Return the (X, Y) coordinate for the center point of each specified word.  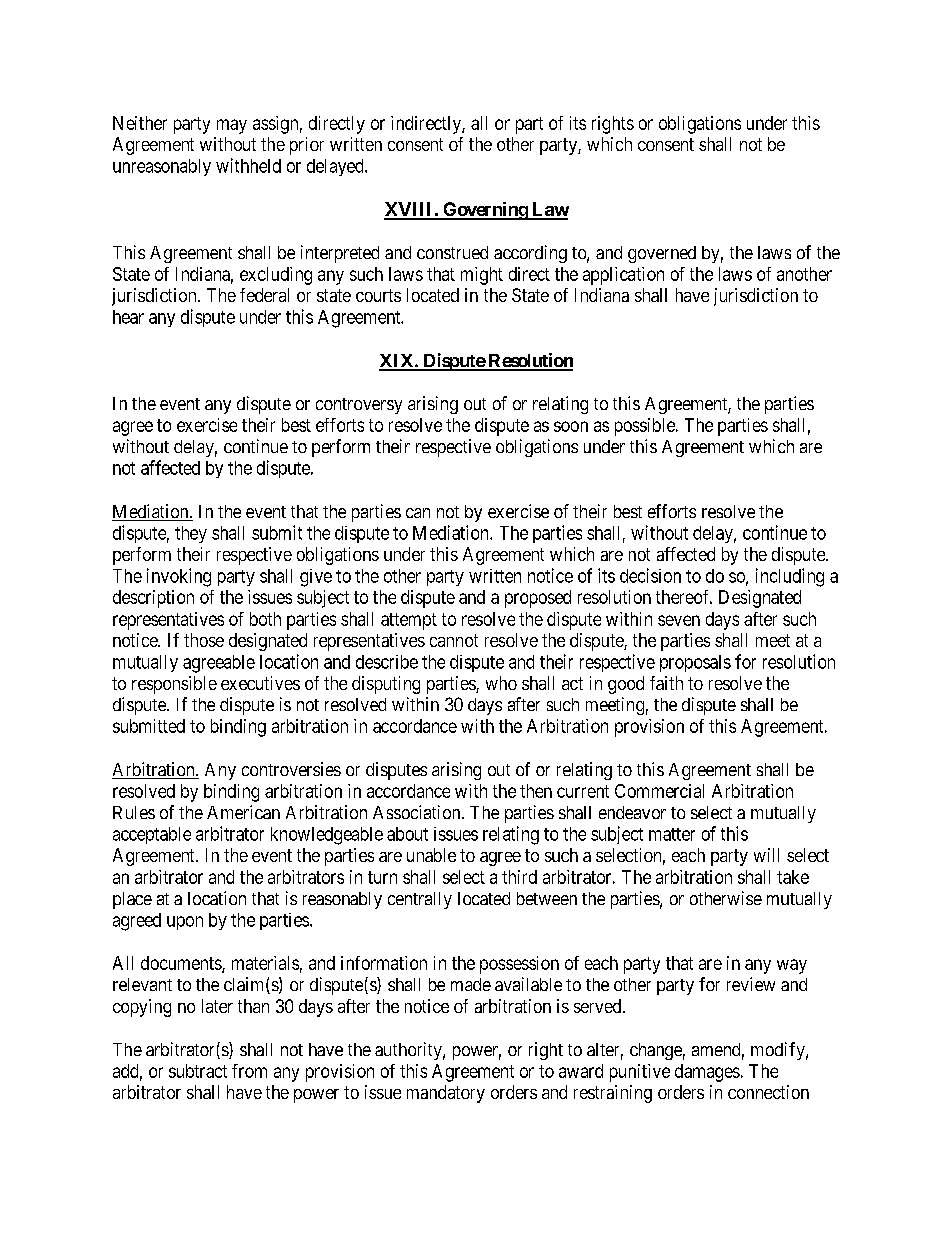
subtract (198, 1071)
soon (571, 426)
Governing (485, 211)
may (232, 126)
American (243, 812)
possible (646, 427)
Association (418, 812)
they (191, 534)
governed (662, 254)
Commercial (659, 791)
